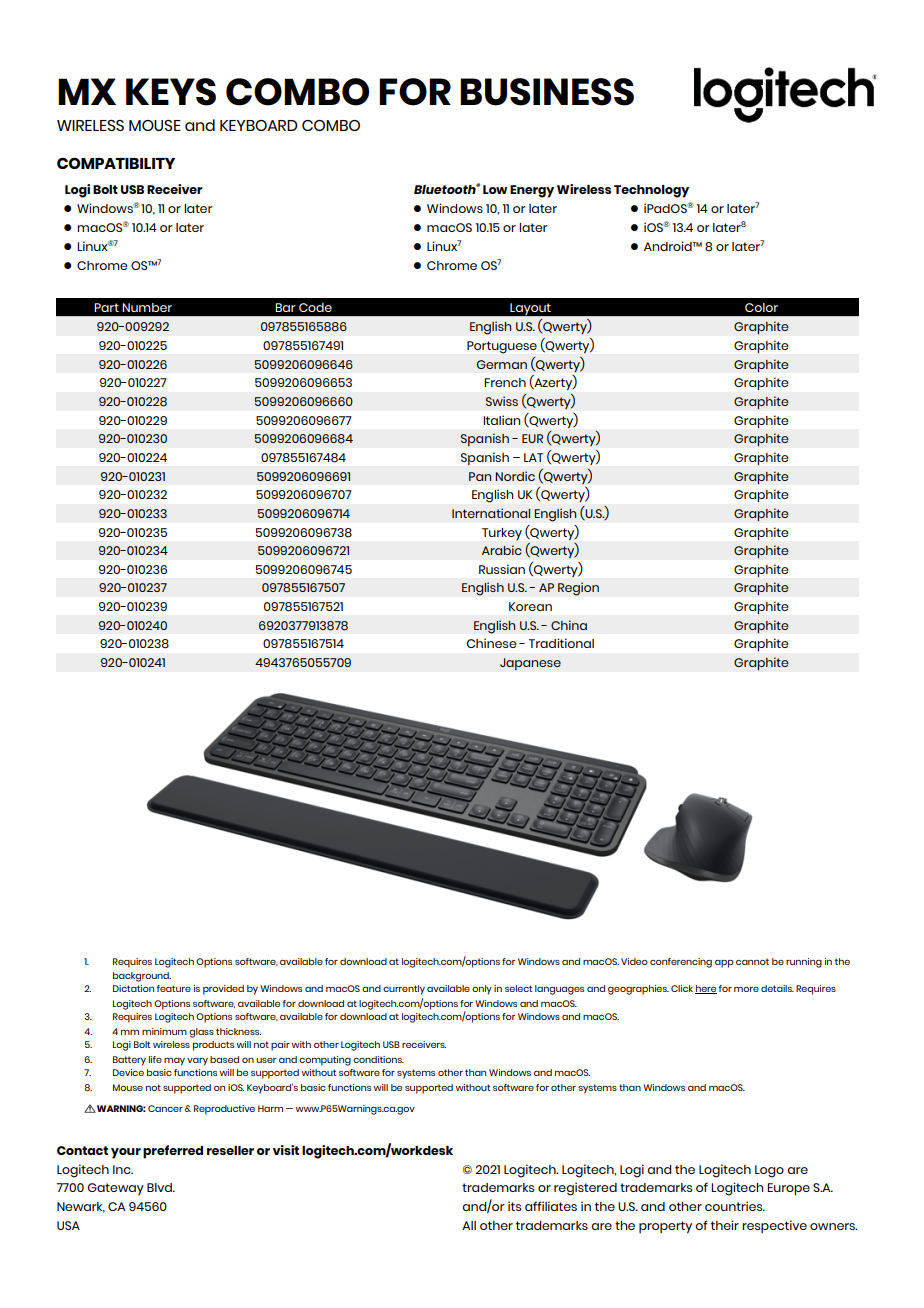  I want to click on KEYS, so click(171, 92).
